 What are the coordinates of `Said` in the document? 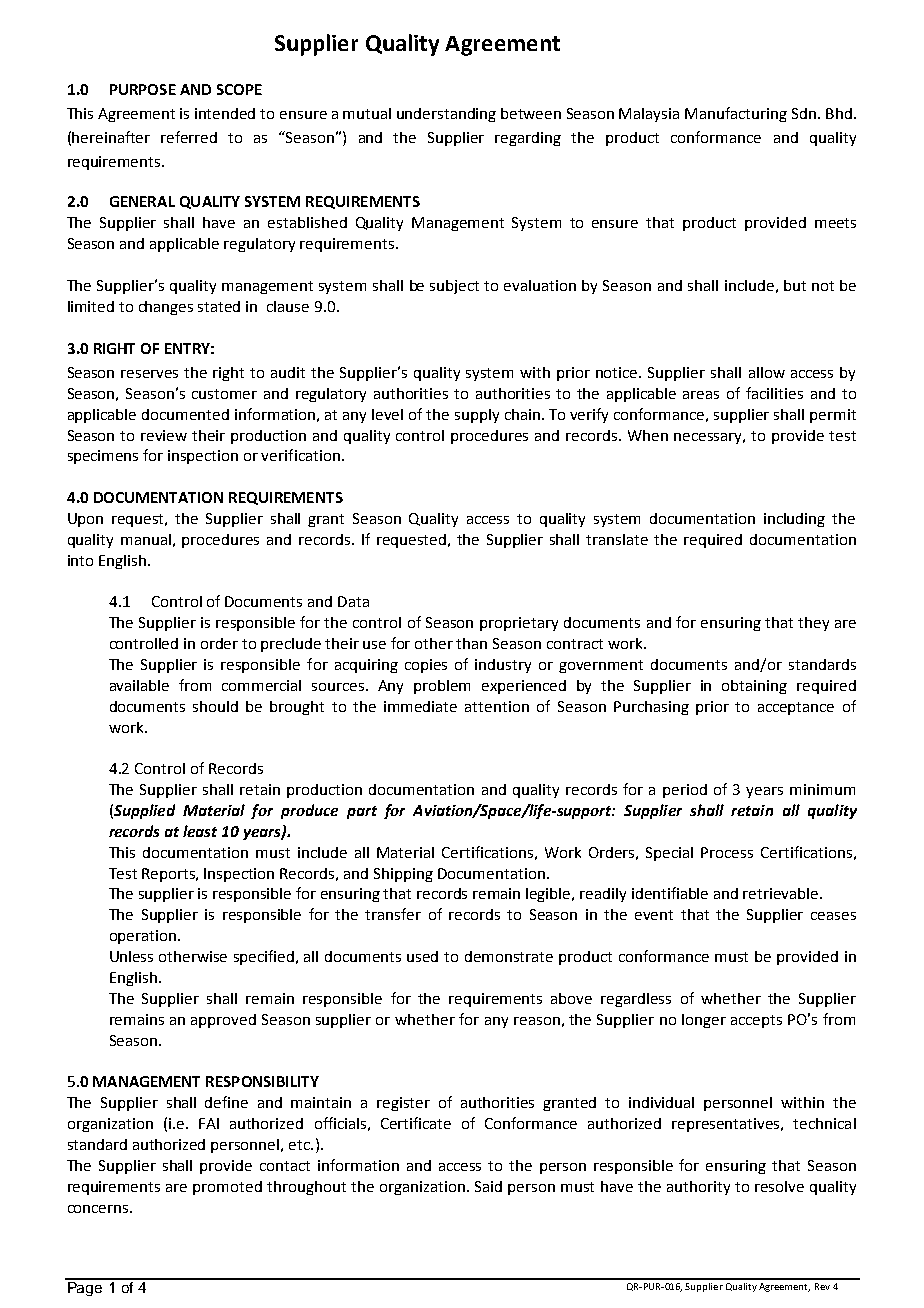 It's located at (488, 1186).
